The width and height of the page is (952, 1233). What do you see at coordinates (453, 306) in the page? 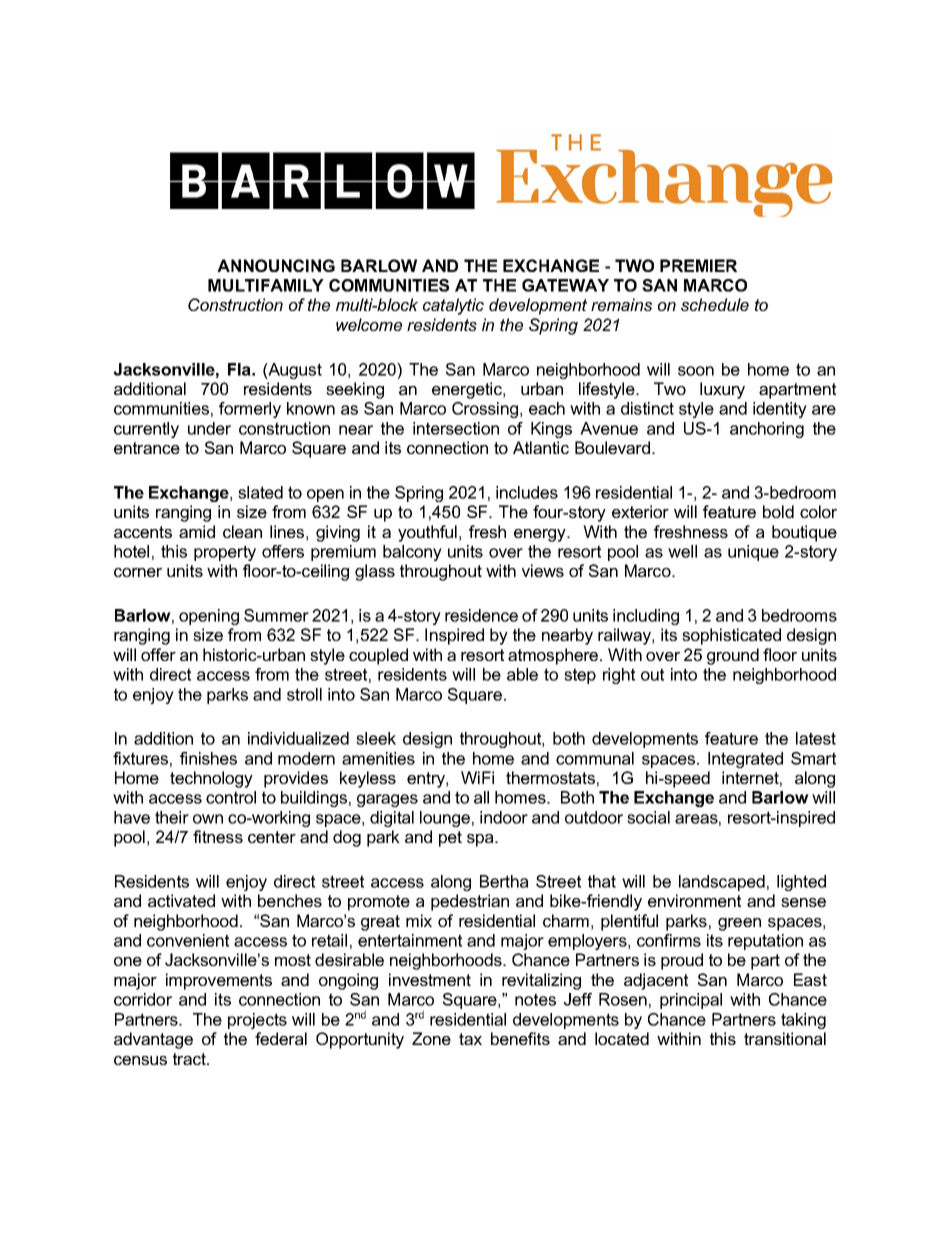
I see `catalytic` at bounding box center [453, 306].
